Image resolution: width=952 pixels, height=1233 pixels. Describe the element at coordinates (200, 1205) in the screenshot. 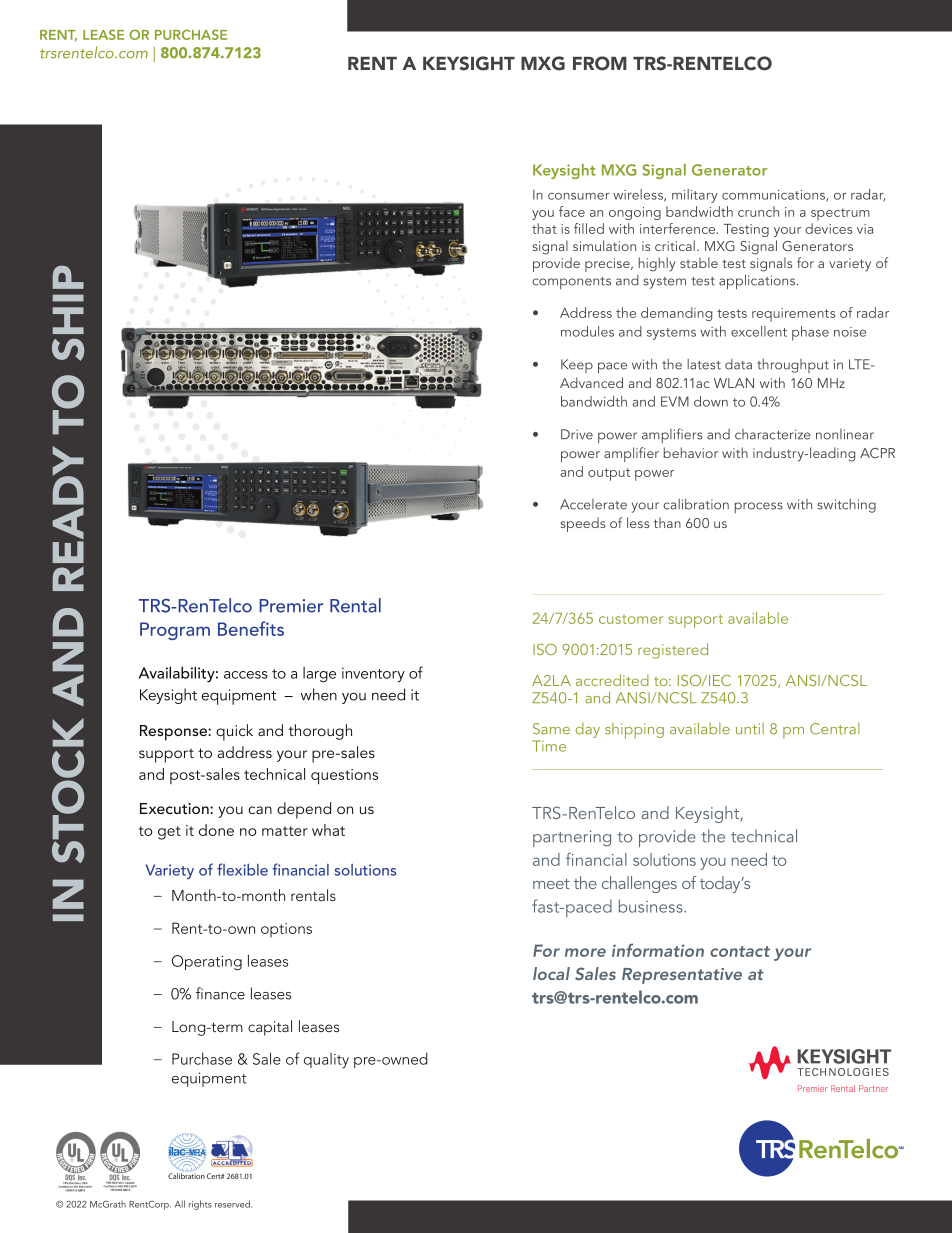

I see `rights` at that location.
